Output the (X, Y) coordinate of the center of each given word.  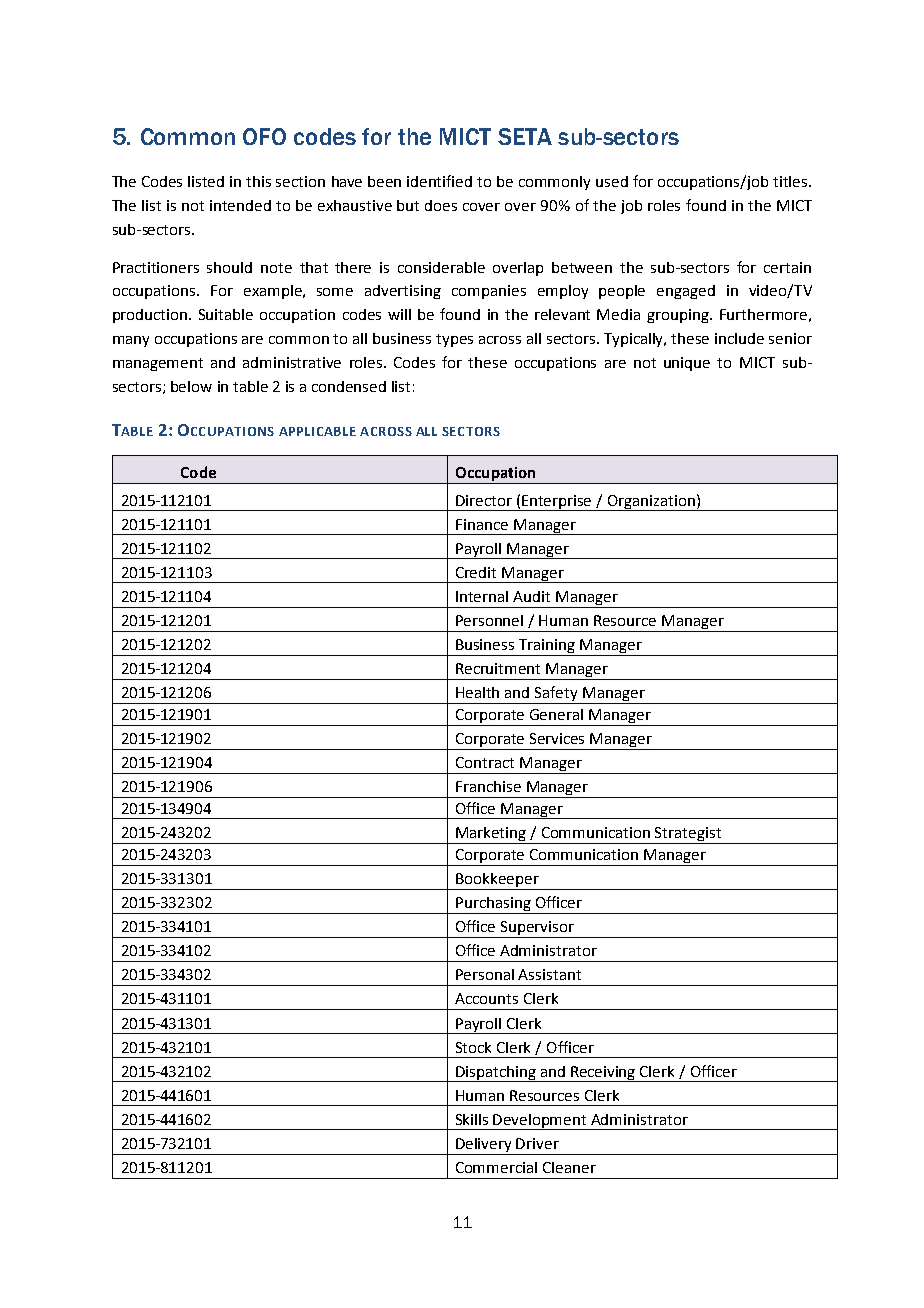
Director (484, 500)
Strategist (689, 835)
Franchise (488, 786)
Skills (472, 1119)
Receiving (603, 1074)
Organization (651, 503)
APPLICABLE (317, 431)
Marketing (491, 835)
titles (791, 181)
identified (439, 181)
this (258, 181)
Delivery (483, 1145)
